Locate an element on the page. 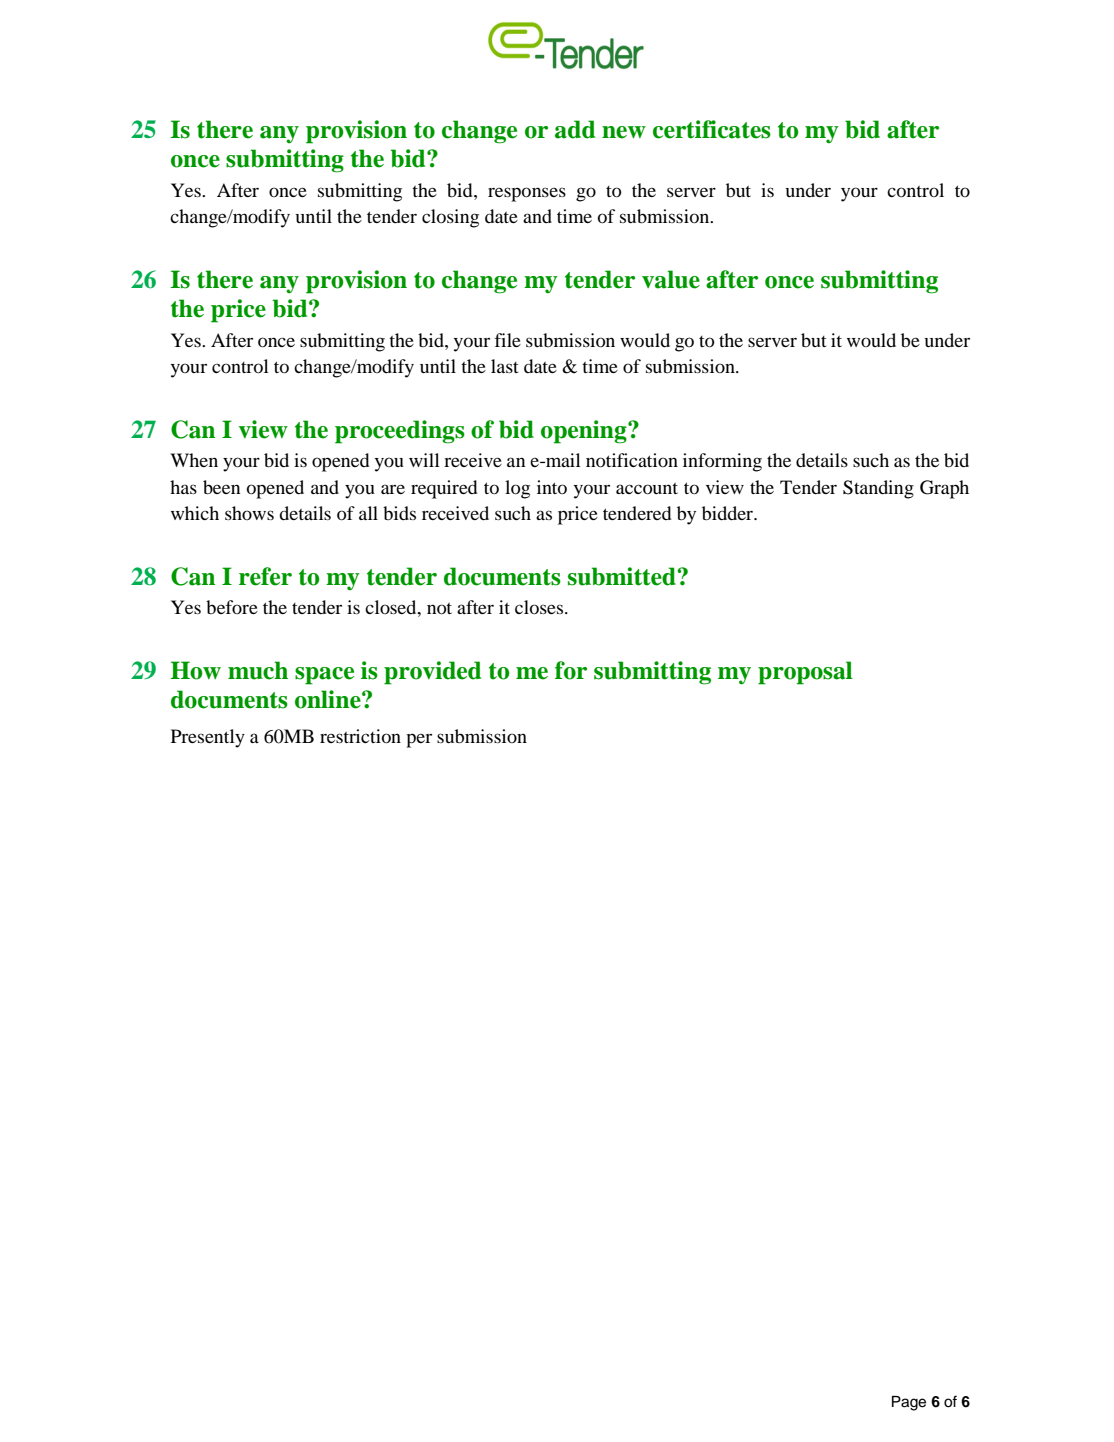  closes is located at coordinates (540, 607).
